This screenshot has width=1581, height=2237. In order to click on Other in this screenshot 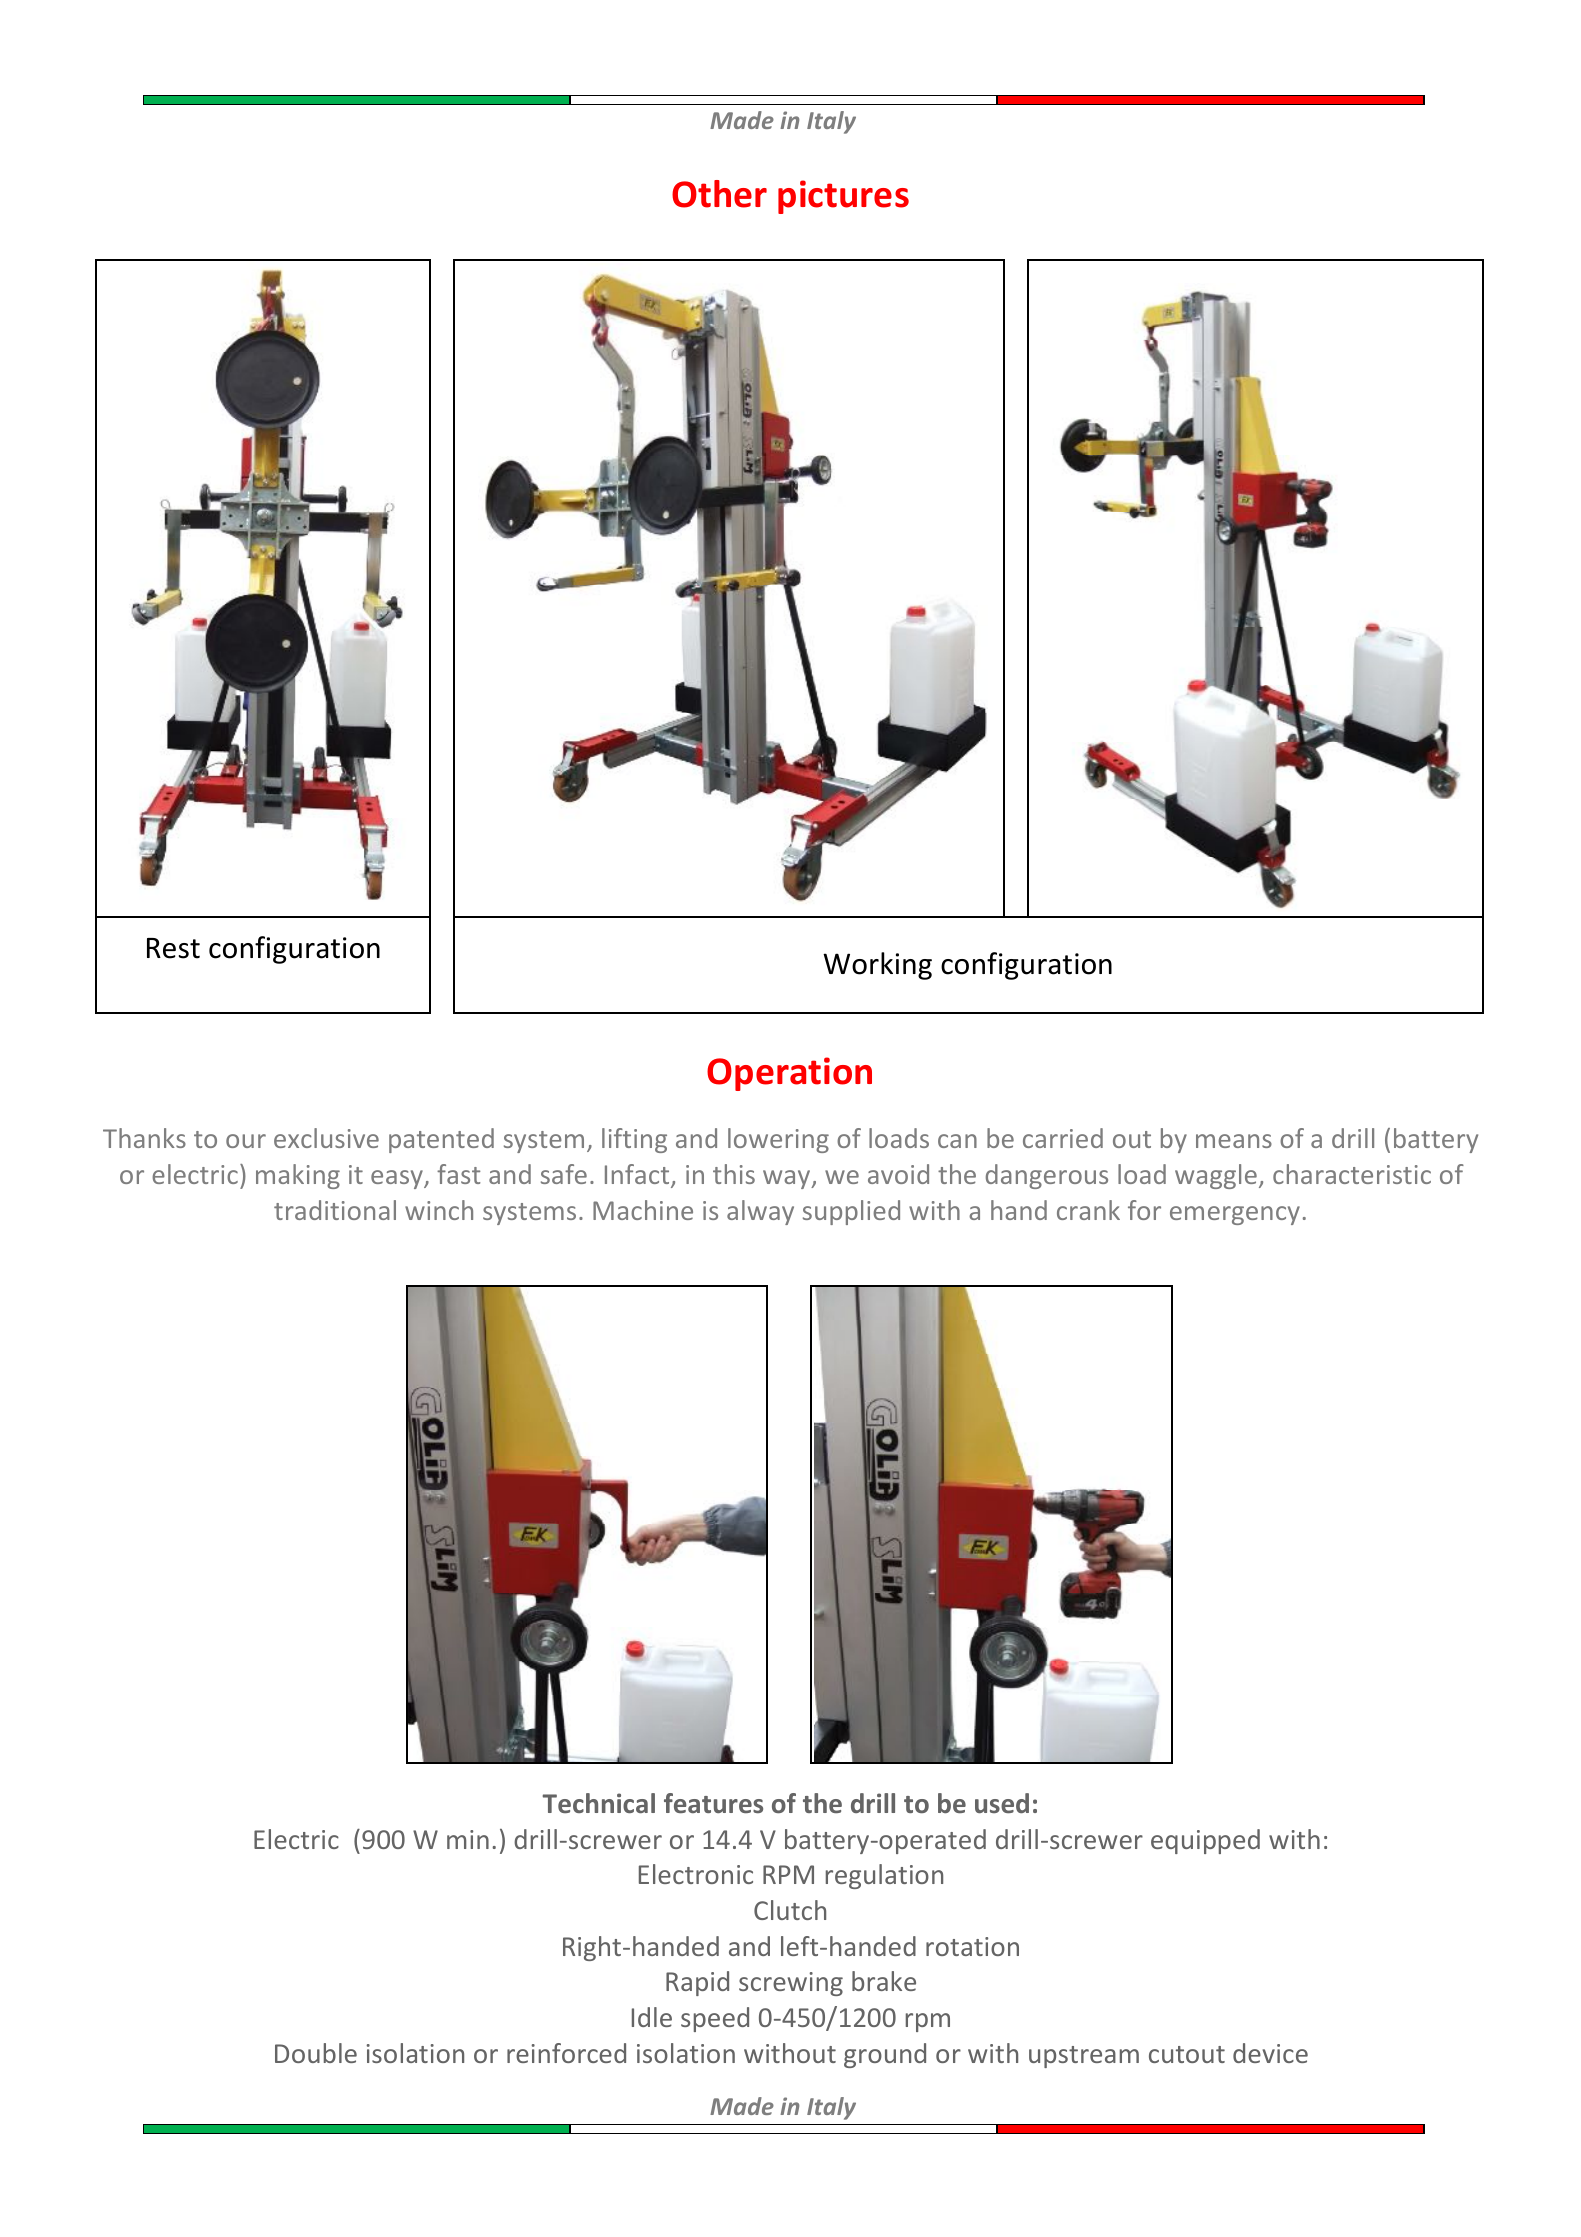, I will do `click(719, 194)`.
